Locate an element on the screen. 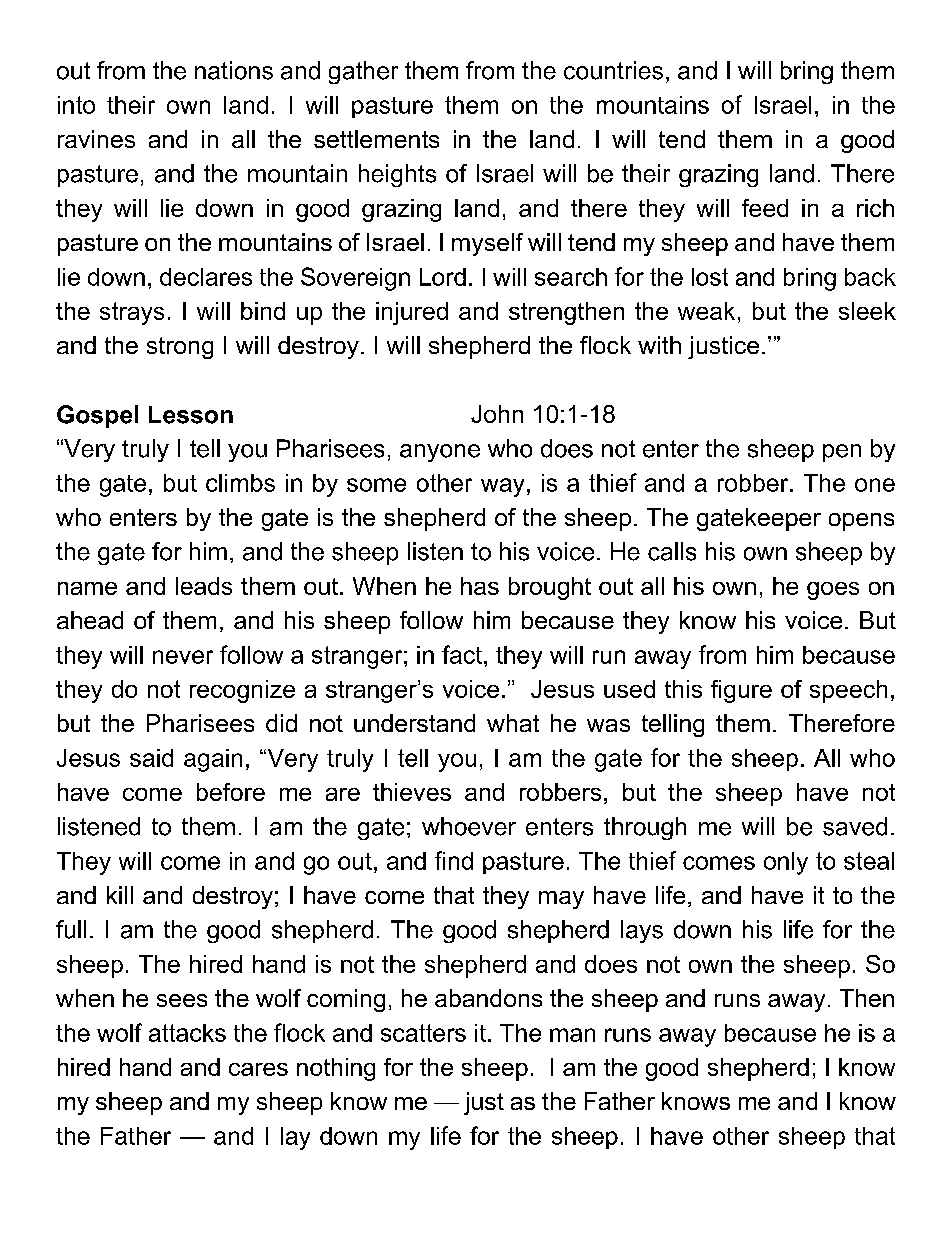  goes is located at coordinates (833, 591).
